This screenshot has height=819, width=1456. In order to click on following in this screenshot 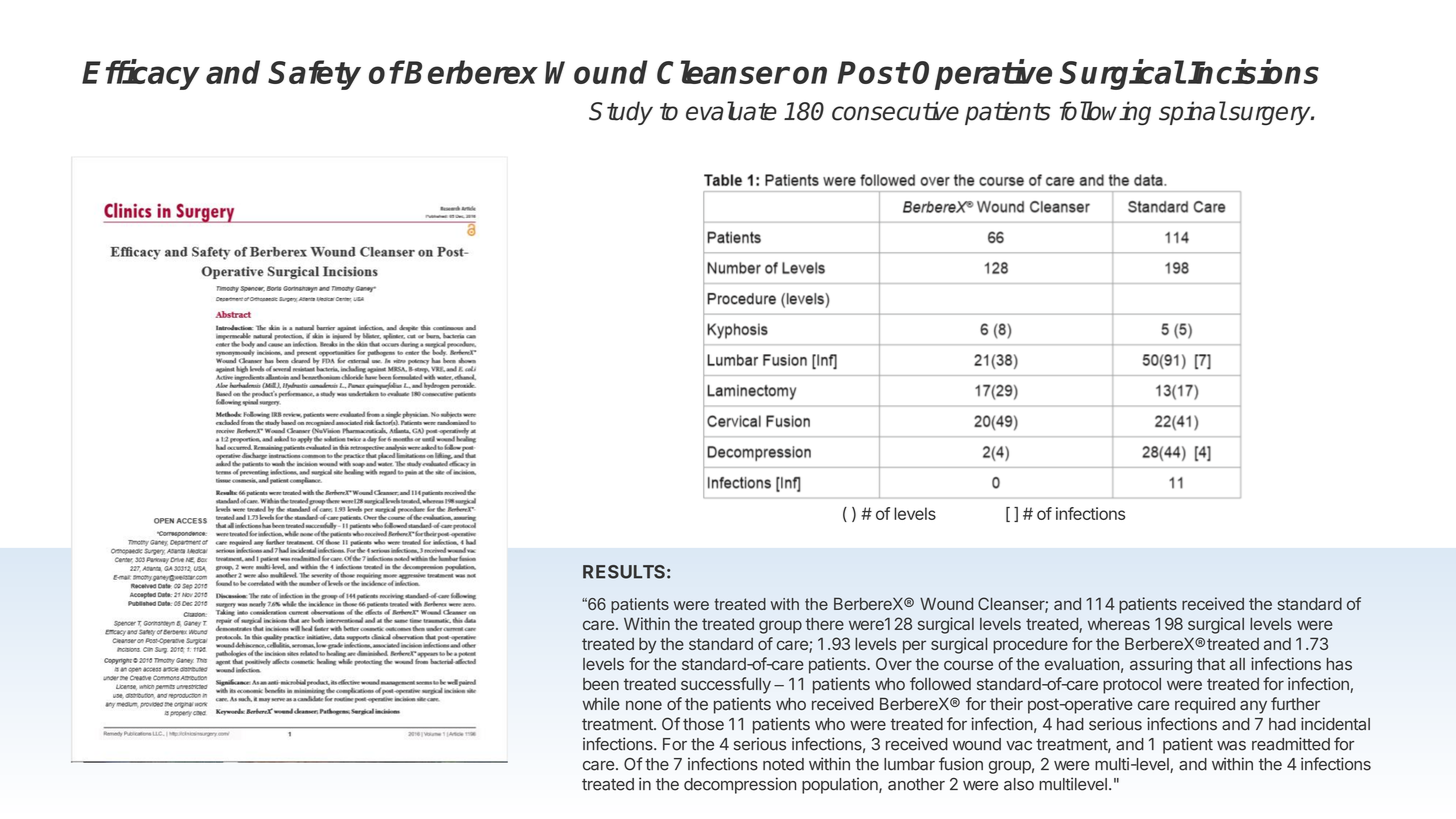, I will do `click(1105, 113)`.
